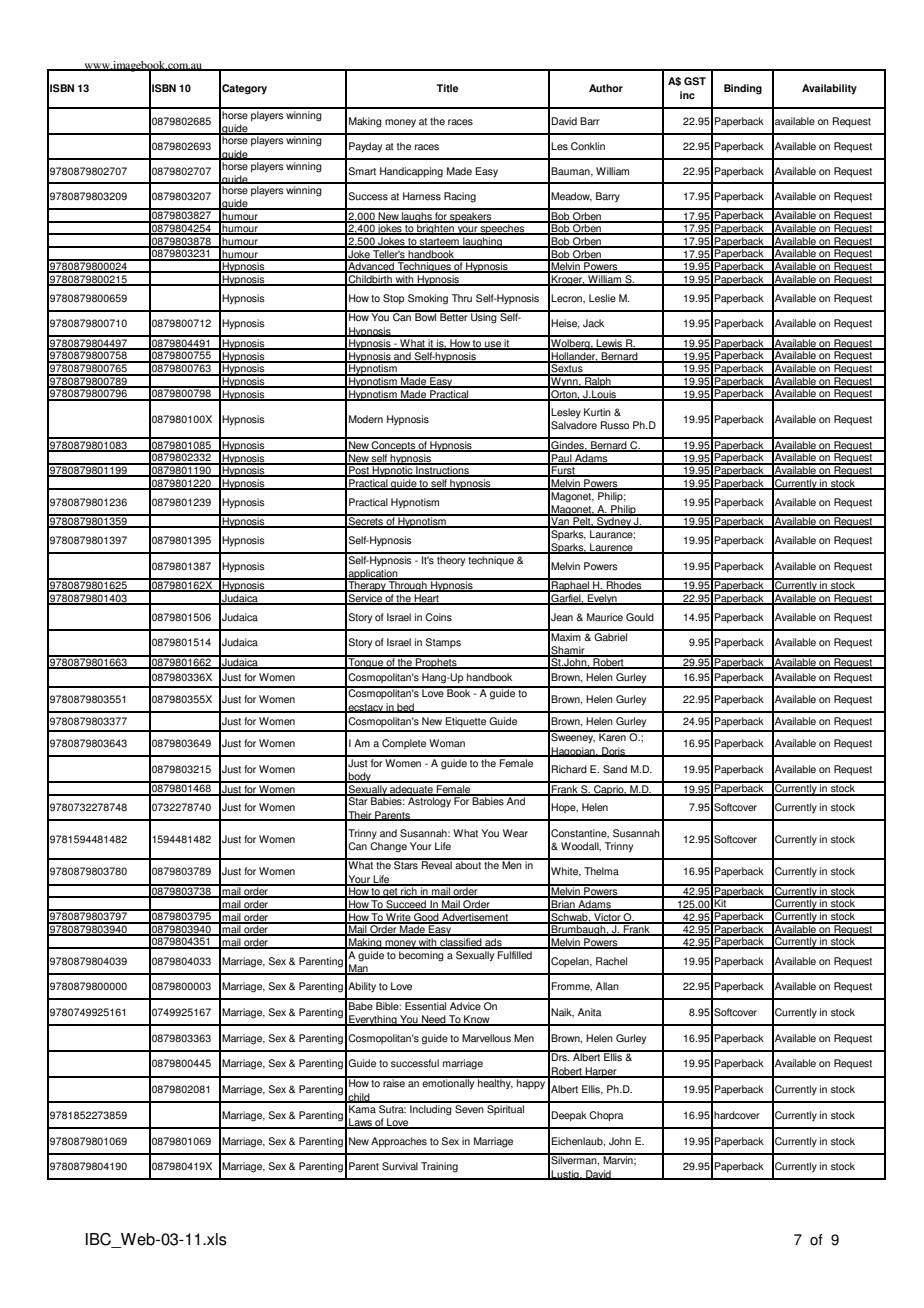  Describe the element at coordinates (588, 146) in the screenshot. I see `Conklin` at that location.
